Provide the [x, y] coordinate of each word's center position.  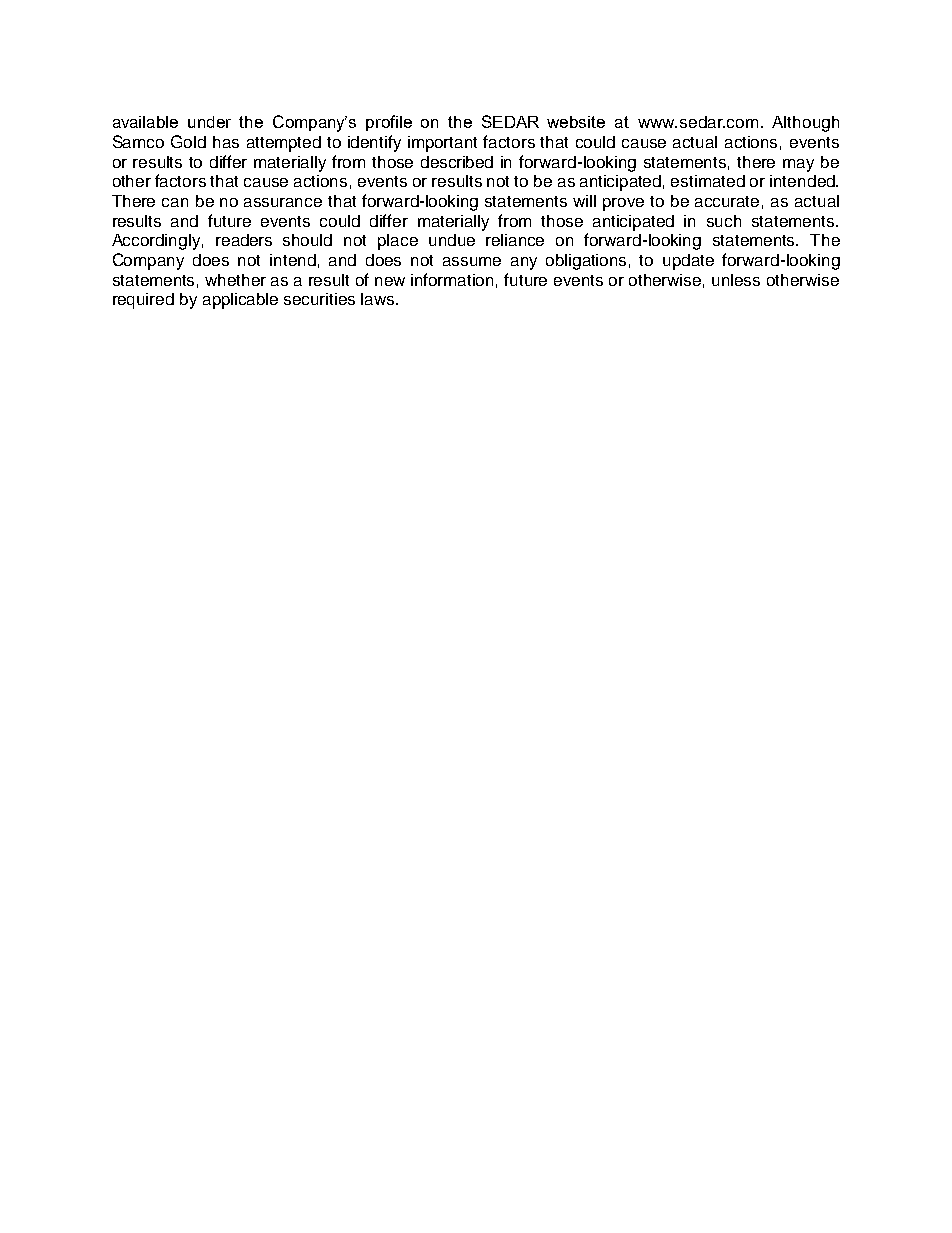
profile [389, 123]
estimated [708, 181]
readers [244, 240]
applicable [240, 301]
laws [379, 299]
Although [805, 124]
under [209, 122]
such [724, 221]
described [457, 162]
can [175, 202]
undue [452, 240]
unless [736, 280]
